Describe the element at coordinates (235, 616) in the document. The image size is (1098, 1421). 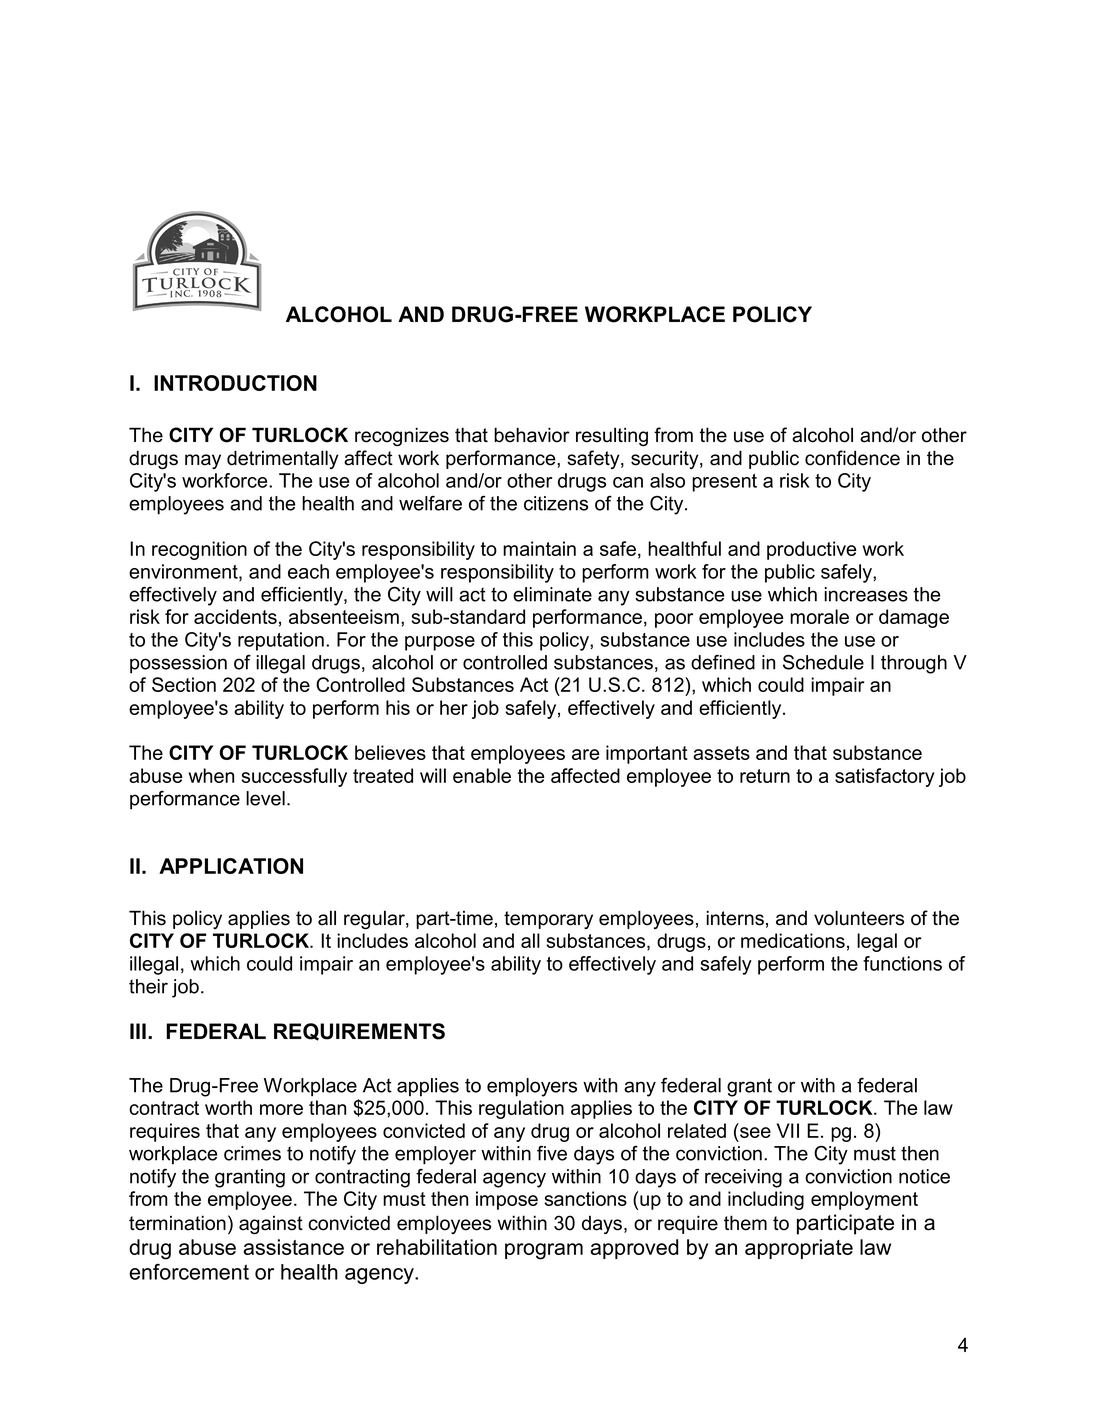
I see `accidents` at that location.
